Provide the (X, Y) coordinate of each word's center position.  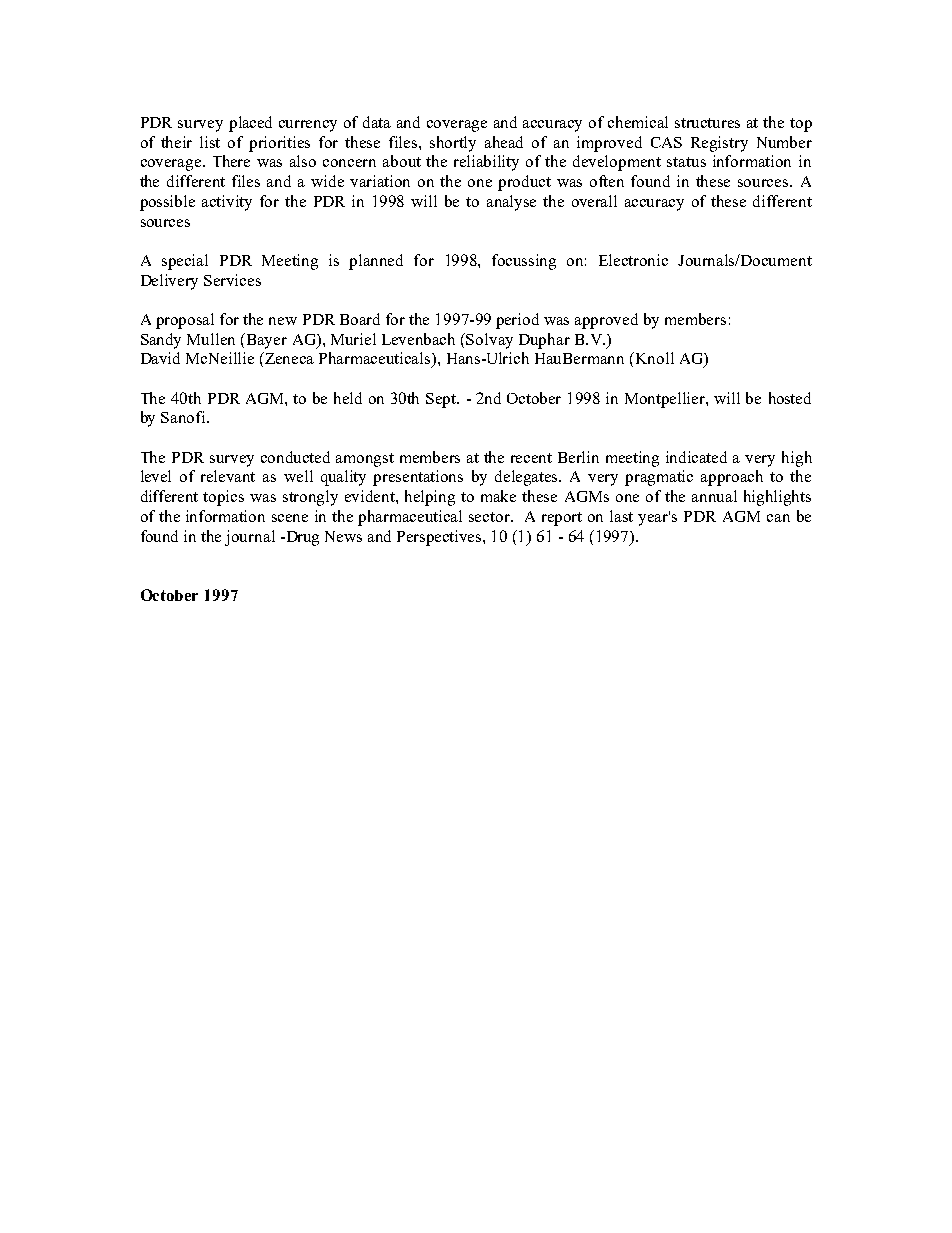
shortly (453, 144)
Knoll (653, 358)
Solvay (489, 341)
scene (290, 518)
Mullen (211, 339)
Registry (719, 144)
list (210, 142)
